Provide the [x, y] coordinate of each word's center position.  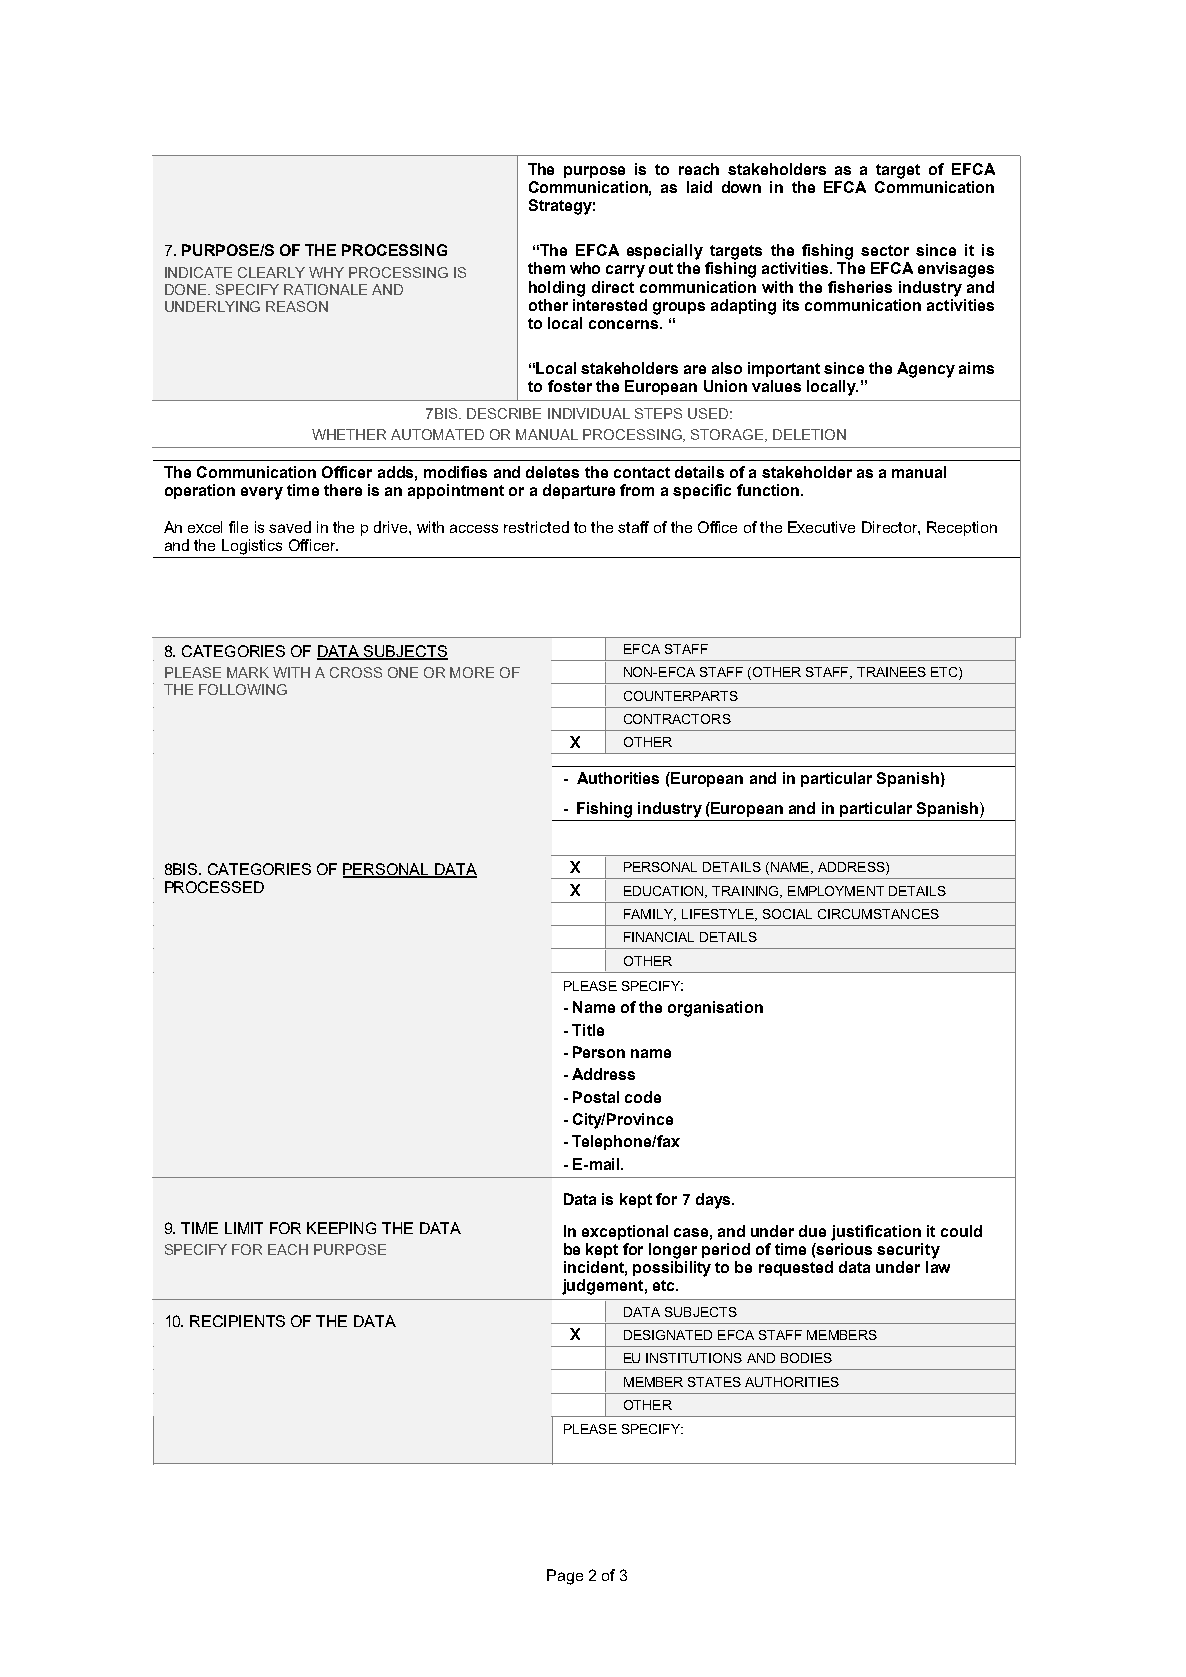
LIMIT [244, 1228]
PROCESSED [214, 887]
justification [876, 1233]
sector [885, 250]
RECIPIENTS [237, 1321]
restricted [536, 527]
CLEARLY [271, 272]
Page [565, 1577]
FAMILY [650, 915]
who [585, 268]
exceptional [625, 1232]
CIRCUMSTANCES [878, 914]
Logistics [252, 547]
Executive [821, 527]
